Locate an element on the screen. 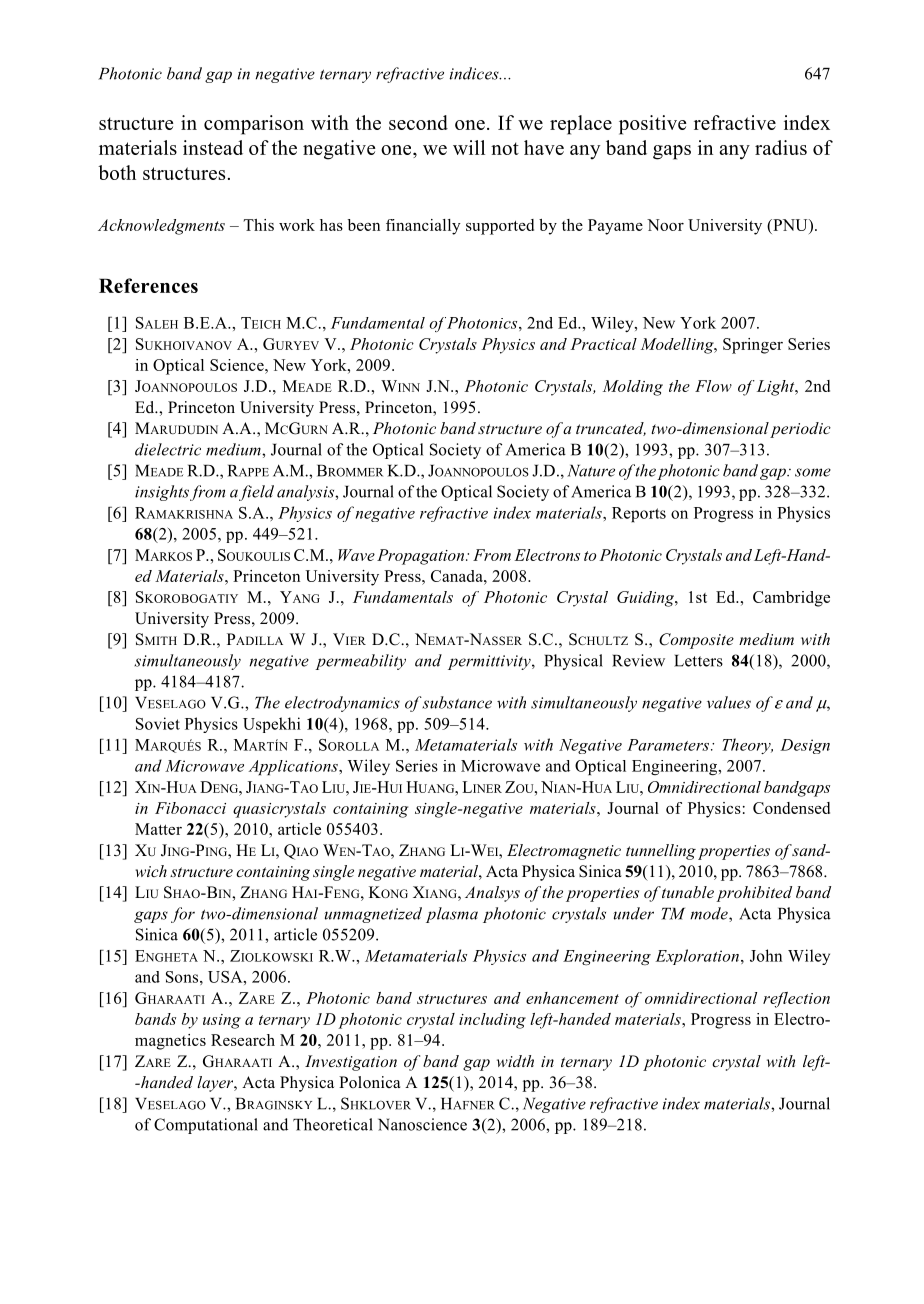 The height and width of the screenshot is (1304, 924). radius is located at coordinates (781, 147).
